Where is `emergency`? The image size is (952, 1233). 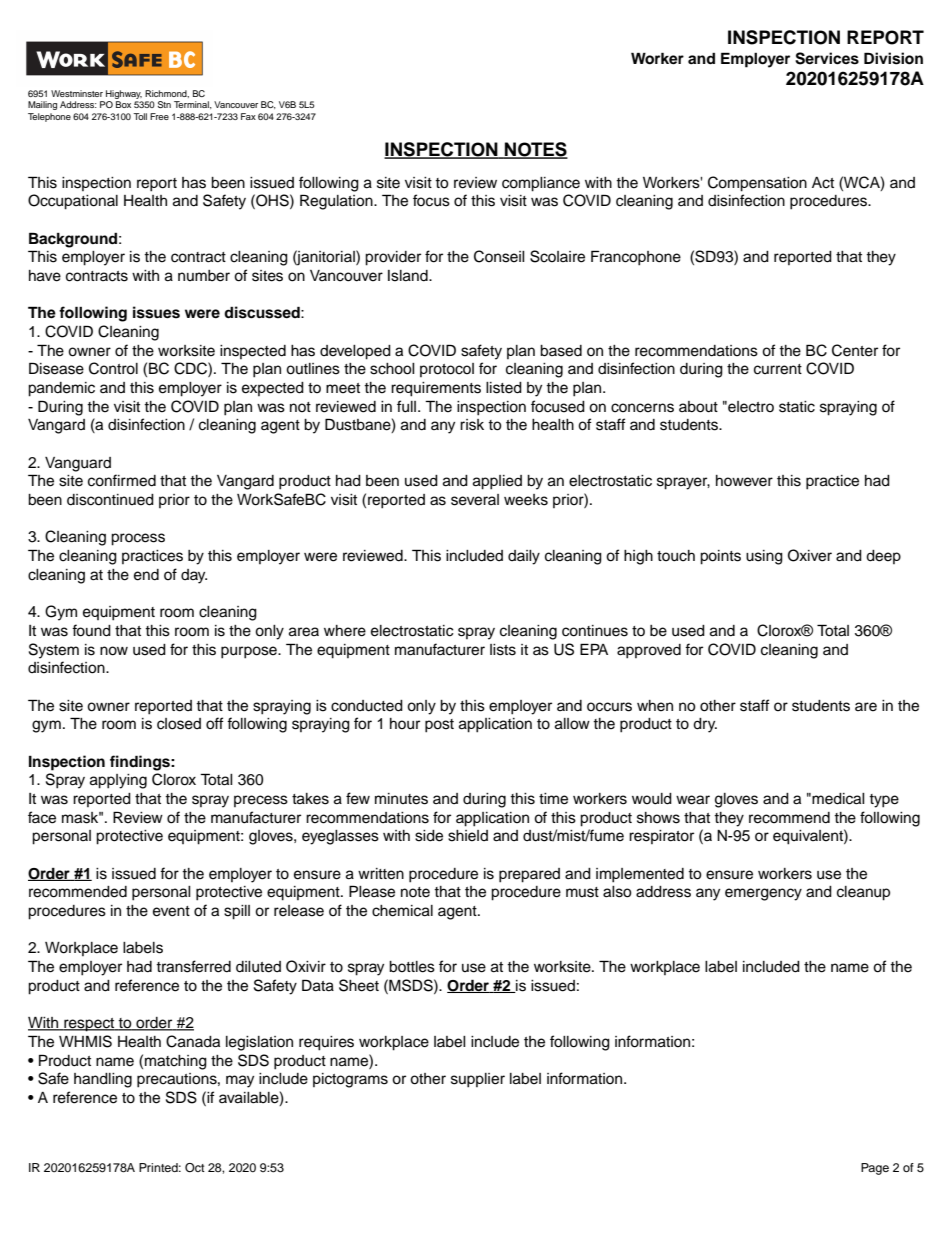
emergency is located at coordinates (763, 894).
